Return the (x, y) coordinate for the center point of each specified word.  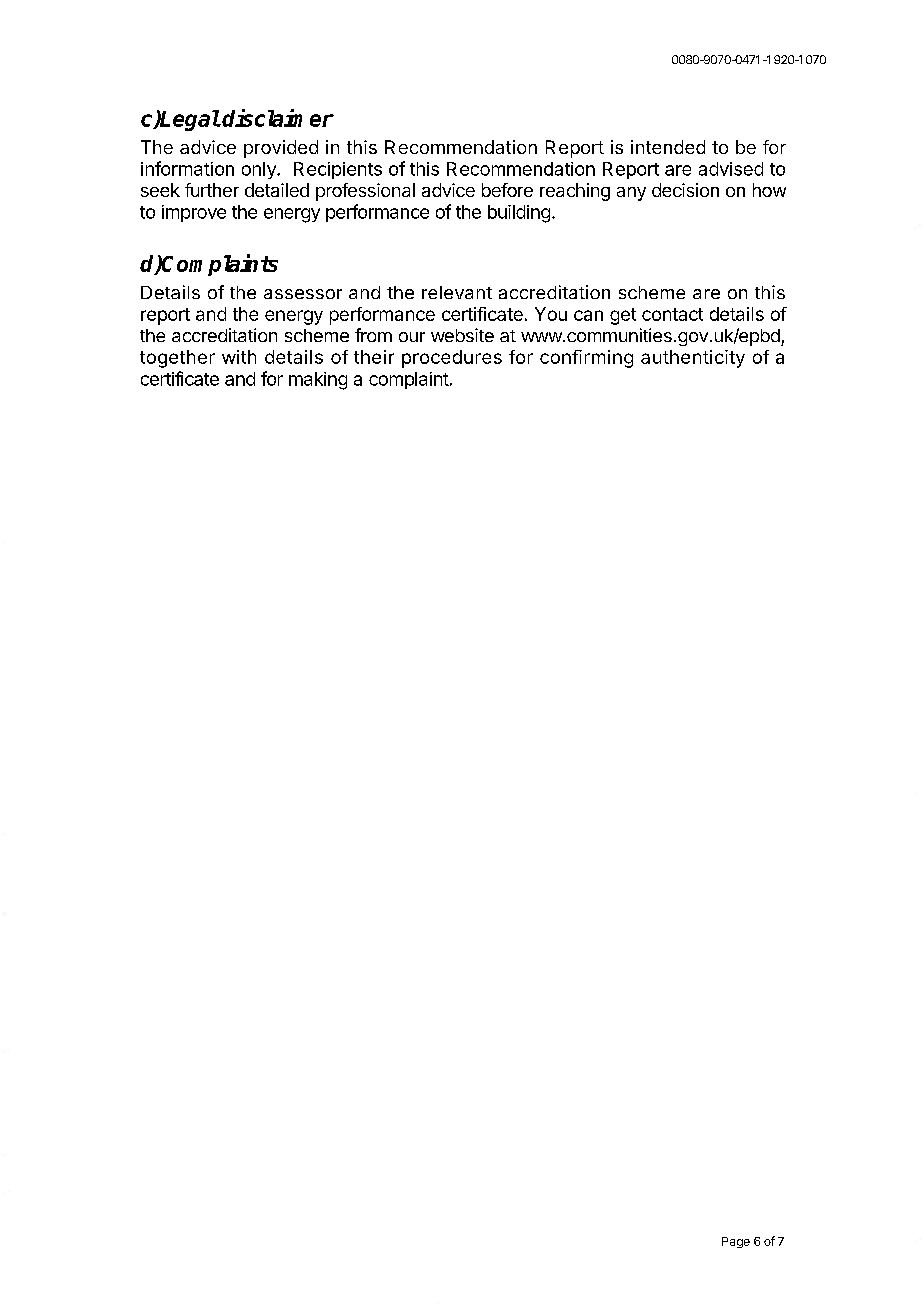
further (212, 190)
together (177, 359)
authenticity (693, 359)
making (318, 381)
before (507, 190)
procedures (452, 359)
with (239, 357)
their (374, 357)
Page (736, 1242)
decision (685, 190)
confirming (586, 359)
